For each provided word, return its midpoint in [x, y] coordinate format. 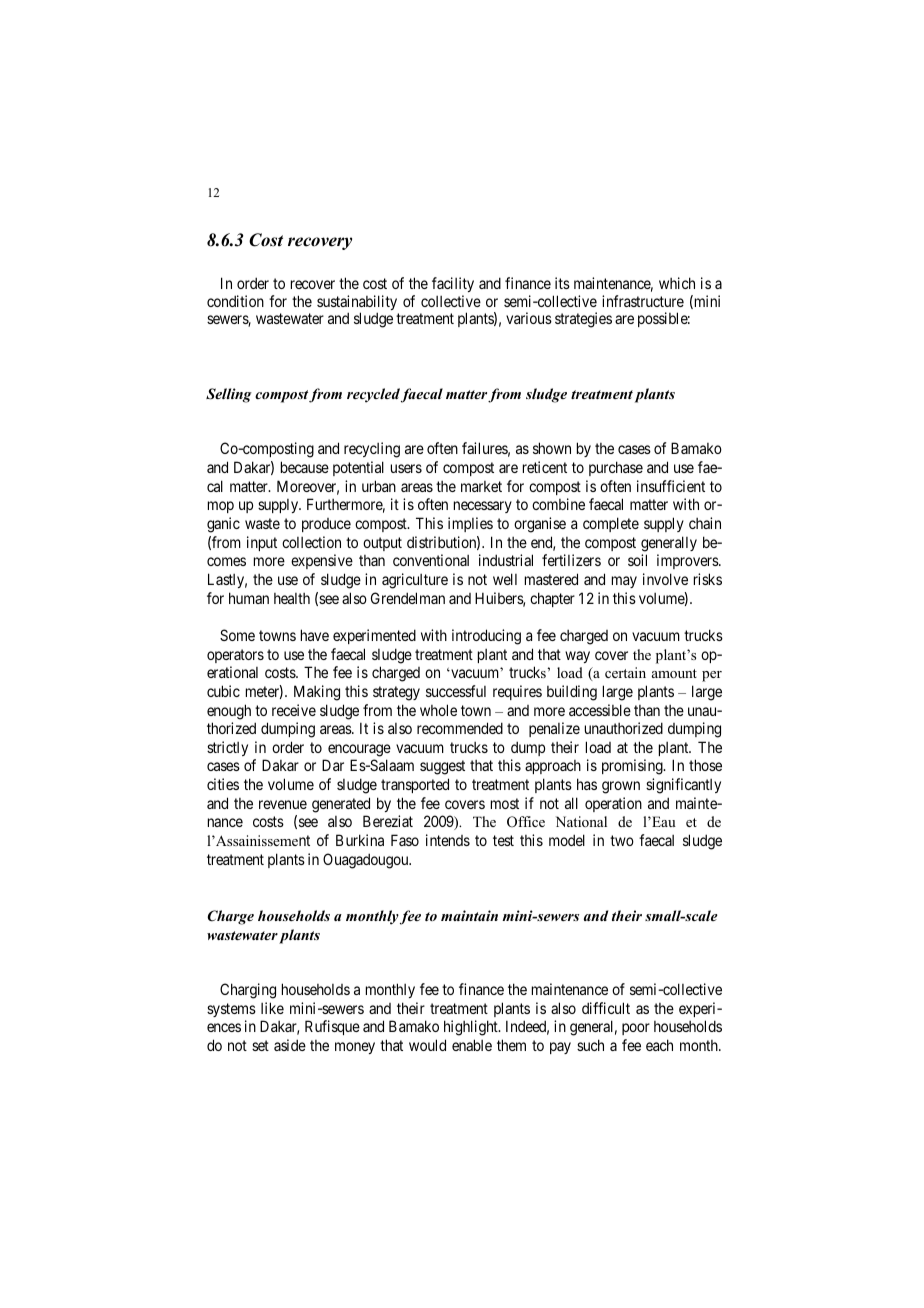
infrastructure [643, 301]
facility [453, 284]
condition [235, 301]
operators [235, 656]
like [272, 1008]
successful [456, 691]
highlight [472, 1028]
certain [625, 672]
